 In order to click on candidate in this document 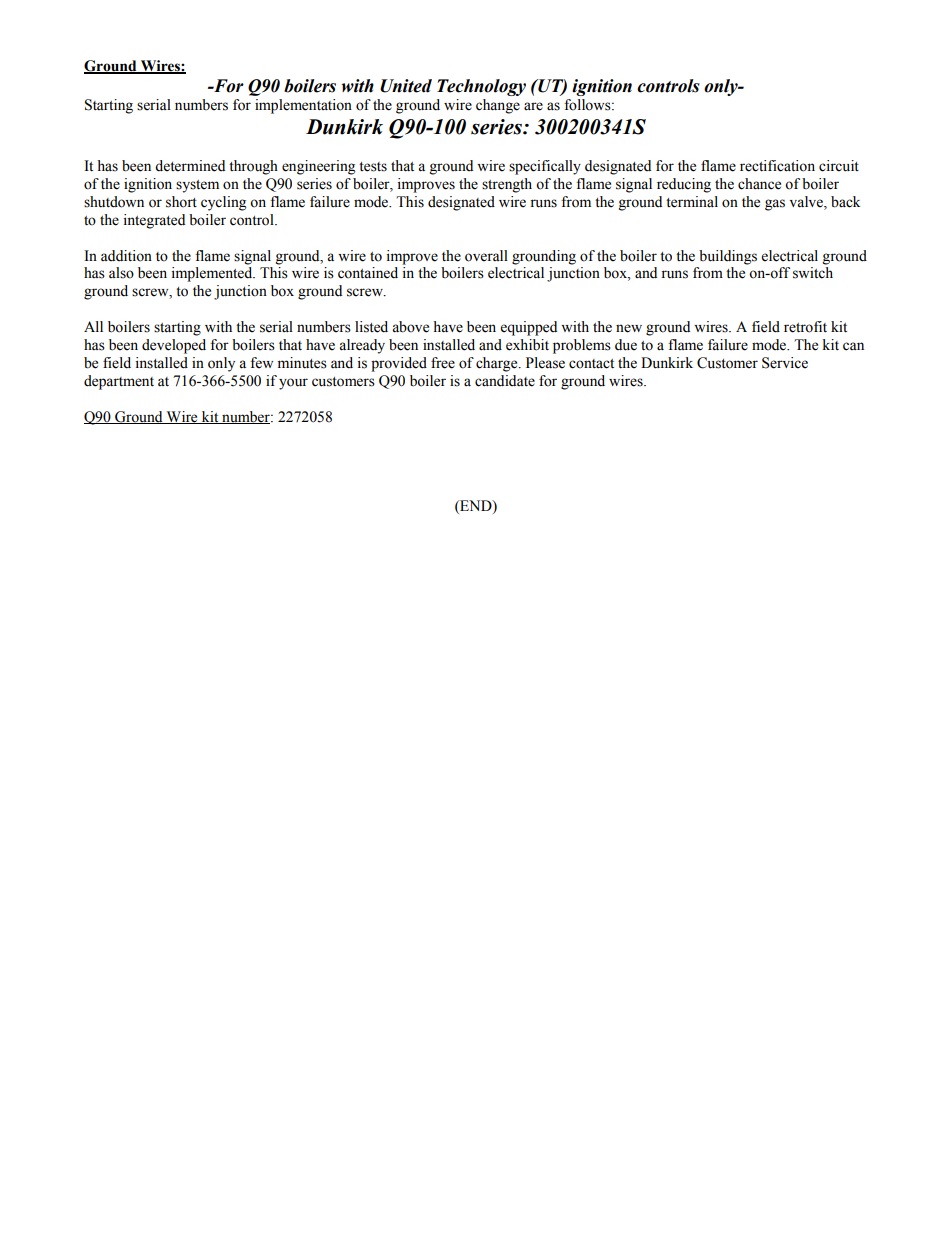, I will do `click(505, 381)`.
